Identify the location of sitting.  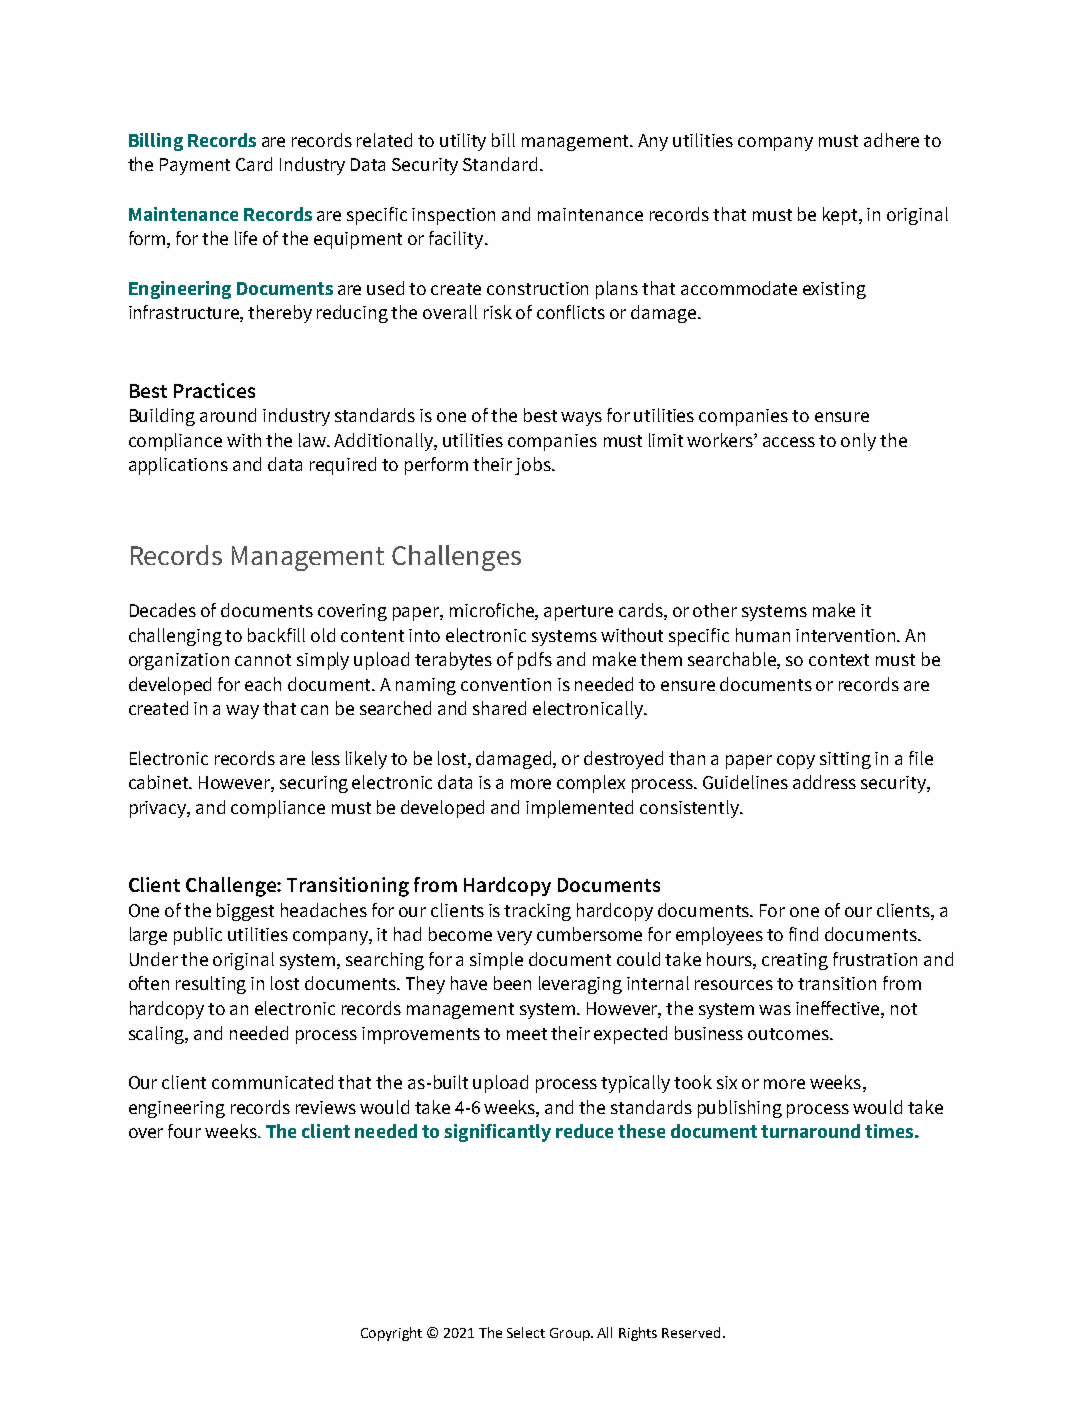
(845, 760).
